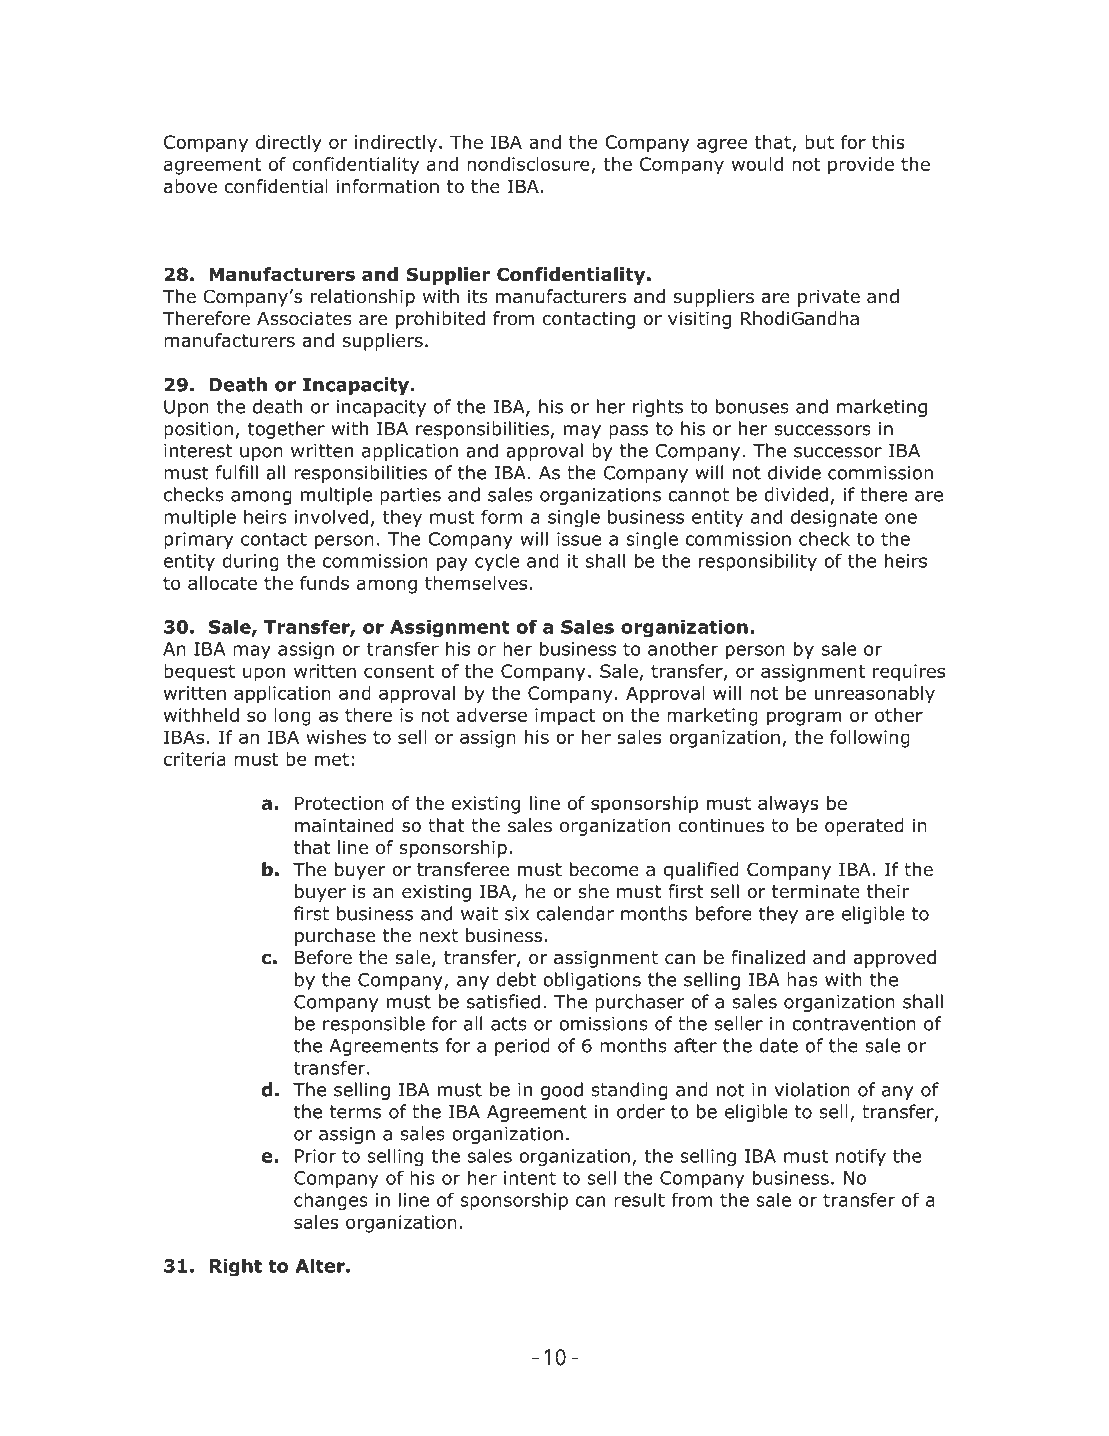 Image resolution: width=1109 pixels, height=1436 pixels. Describe the element at coordinates (565, 717) in the document. I see `impact` at that location.
